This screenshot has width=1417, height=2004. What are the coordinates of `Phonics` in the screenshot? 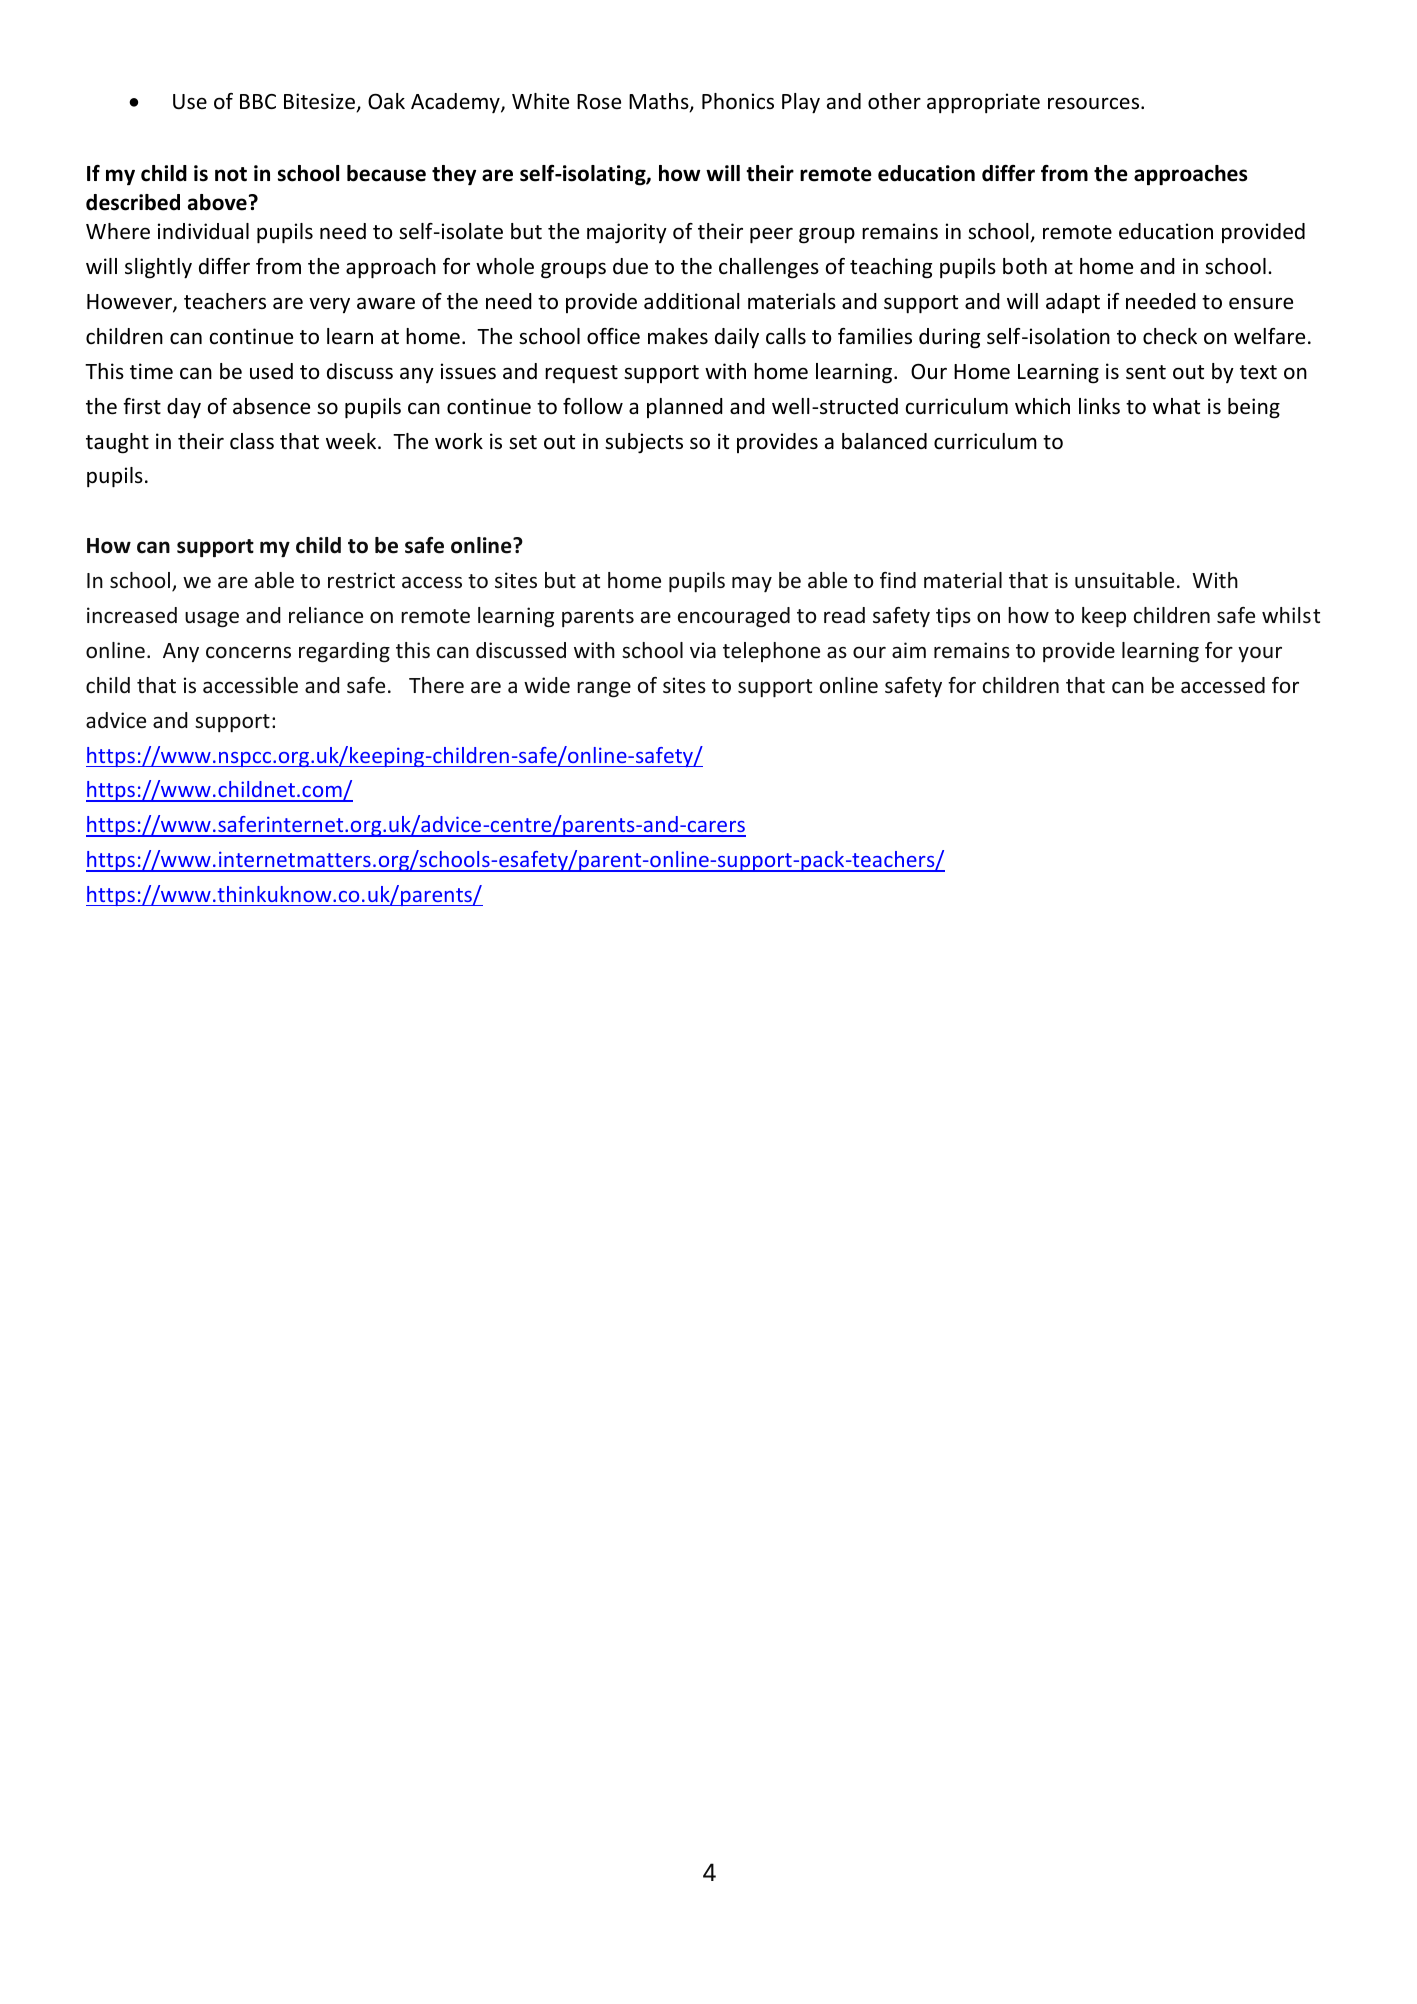 It's located at (738, 101).
